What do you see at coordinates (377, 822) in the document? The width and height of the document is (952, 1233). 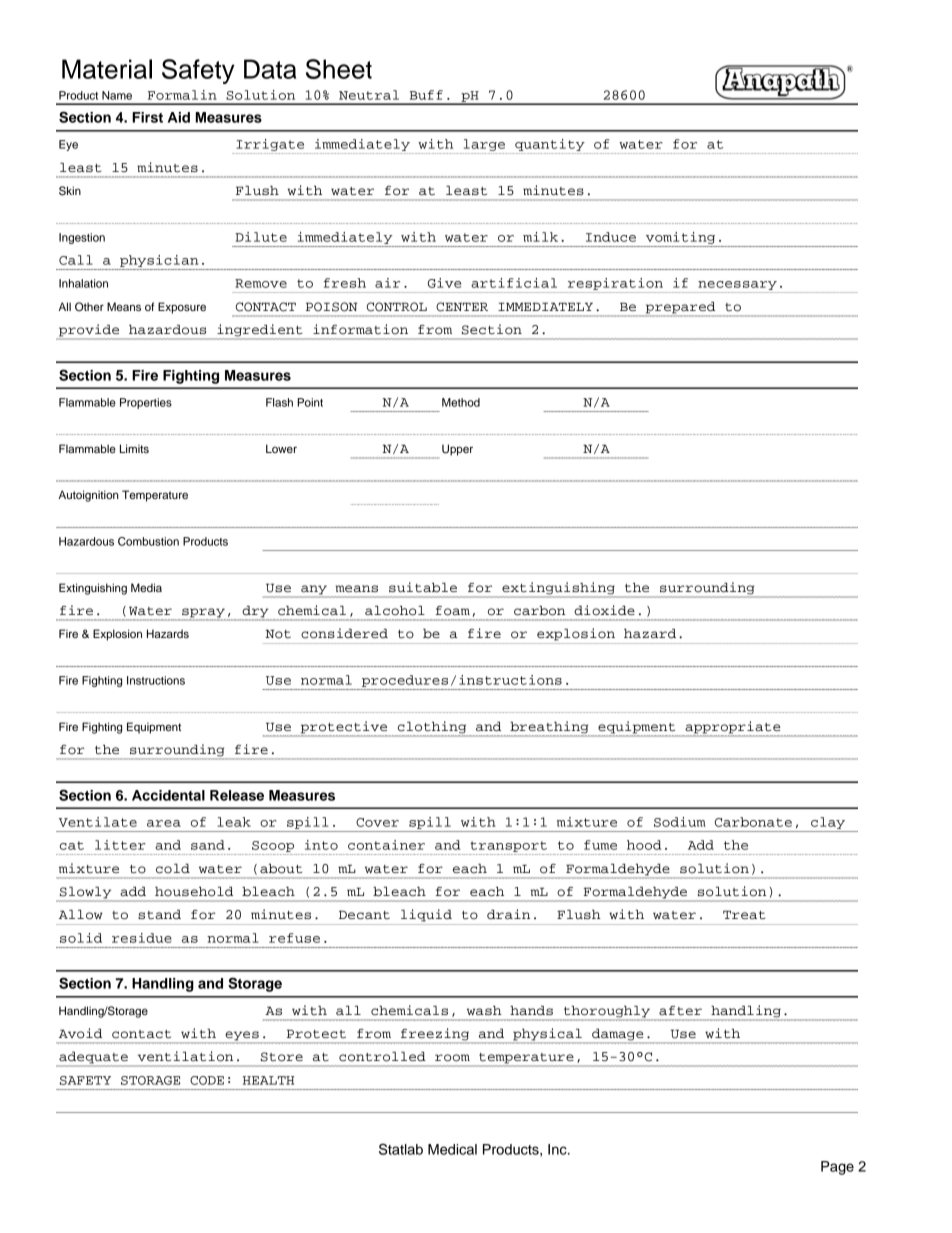 I see `Cover` at bounding box center [377, 822].
